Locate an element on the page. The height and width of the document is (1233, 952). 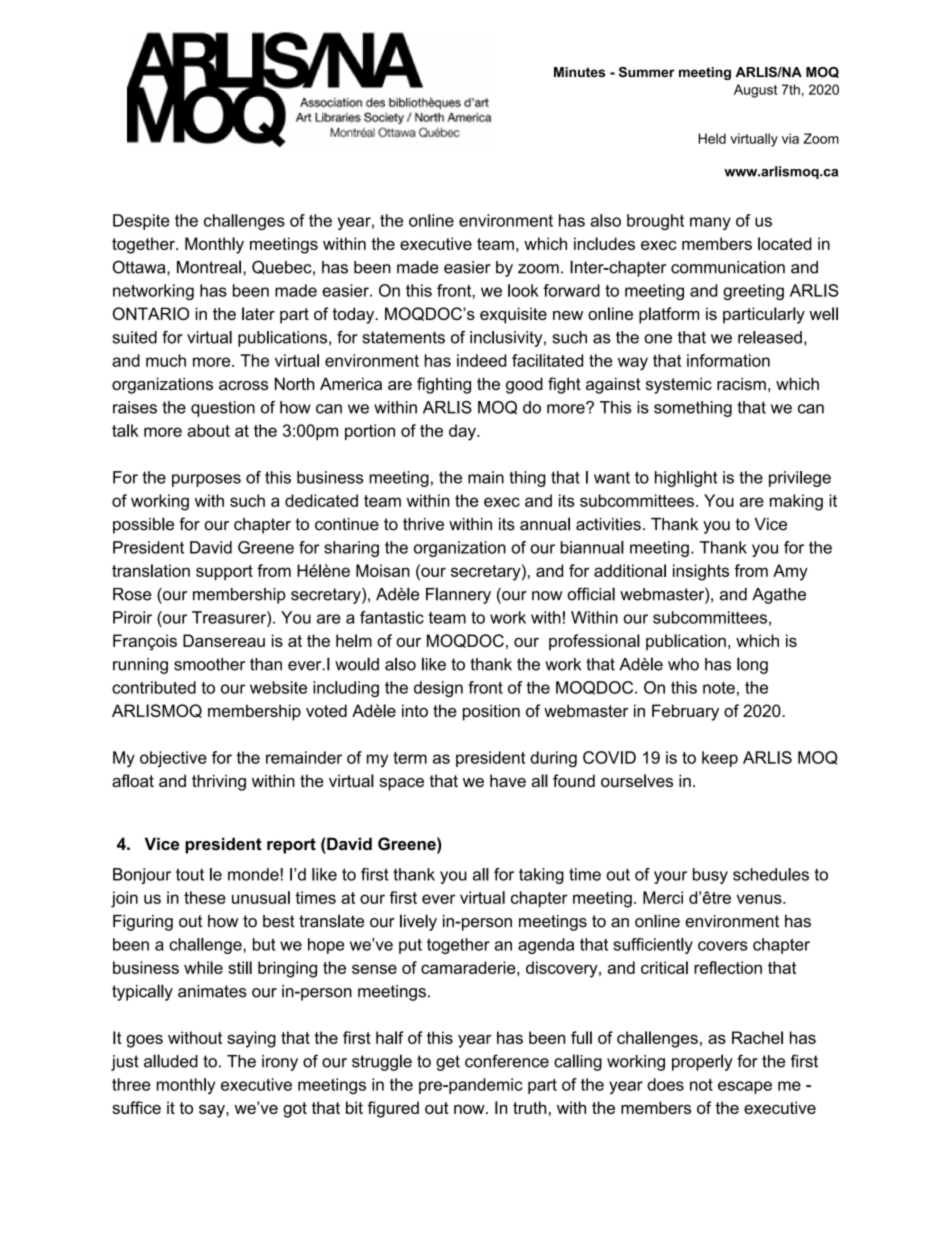
alluded is located at coordinates (171, 1061).
